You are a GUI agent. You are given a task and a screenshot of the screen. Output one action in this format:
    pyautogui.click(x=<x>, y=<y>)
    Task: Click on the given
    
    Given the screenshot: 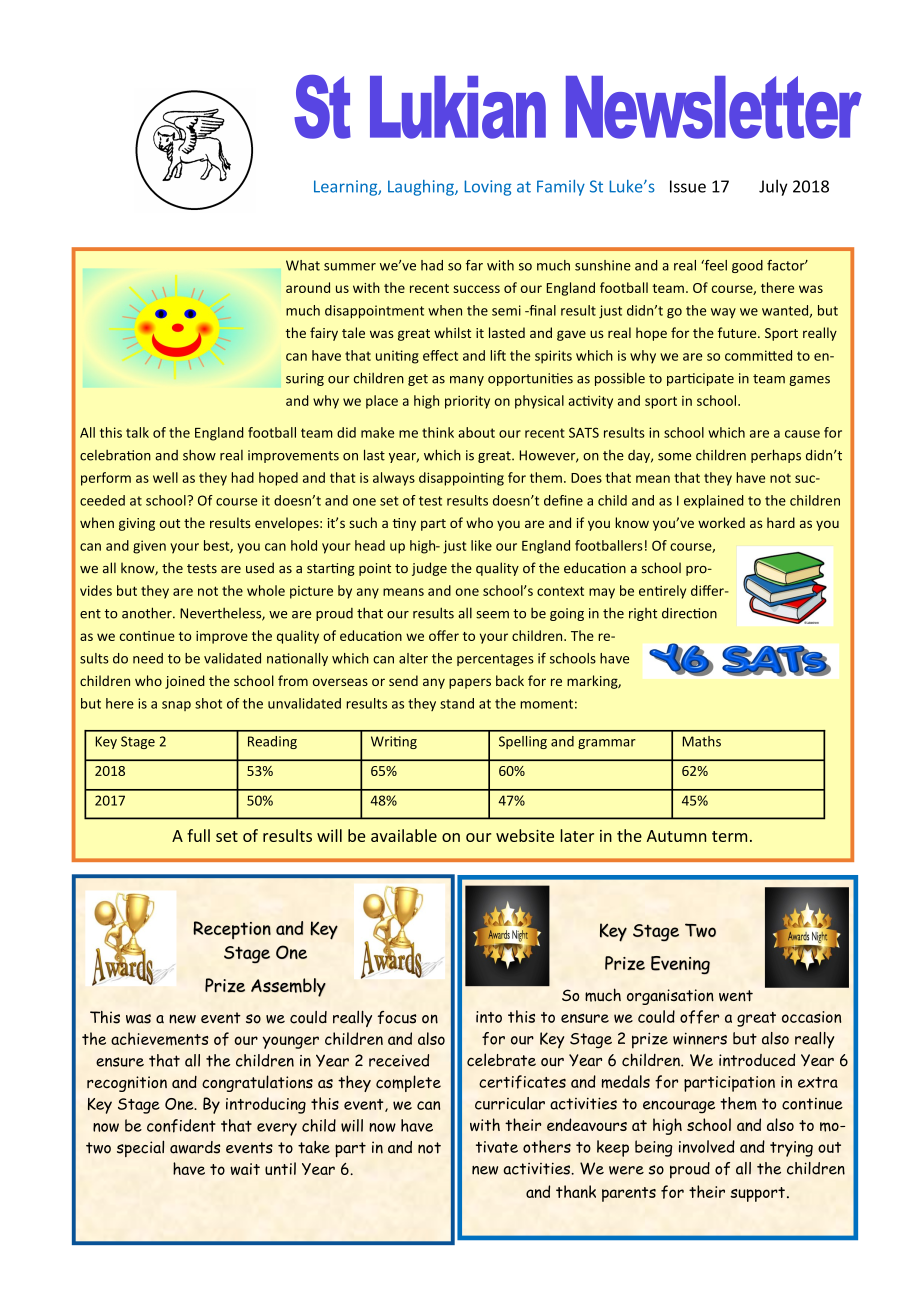 What is the action you would take?
    pyautogui.click(x=149, y=547)
